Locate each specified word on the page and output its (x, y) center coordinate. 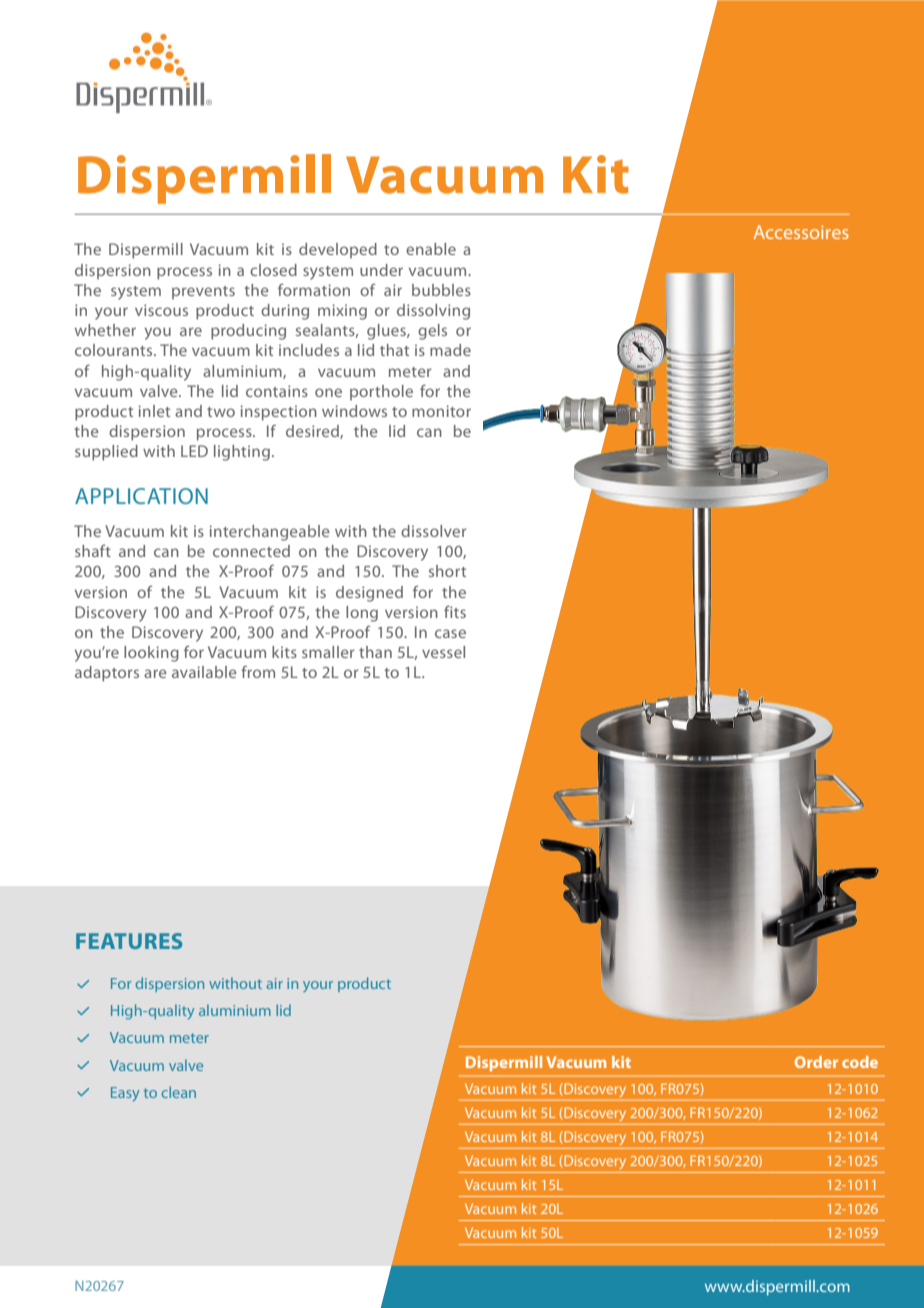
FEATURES (129, 941)
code (860, 1062)
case (450, 633)
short (447, 571)
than (375, 652)
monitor (441, 411)
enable (431, 249)
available (204, 672)
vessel (443, 652)
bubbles (441, 290)
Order (816, 1062)
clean (179, 1092)
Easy (125, 1094)
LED (194, 451)
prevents (203, 292)
